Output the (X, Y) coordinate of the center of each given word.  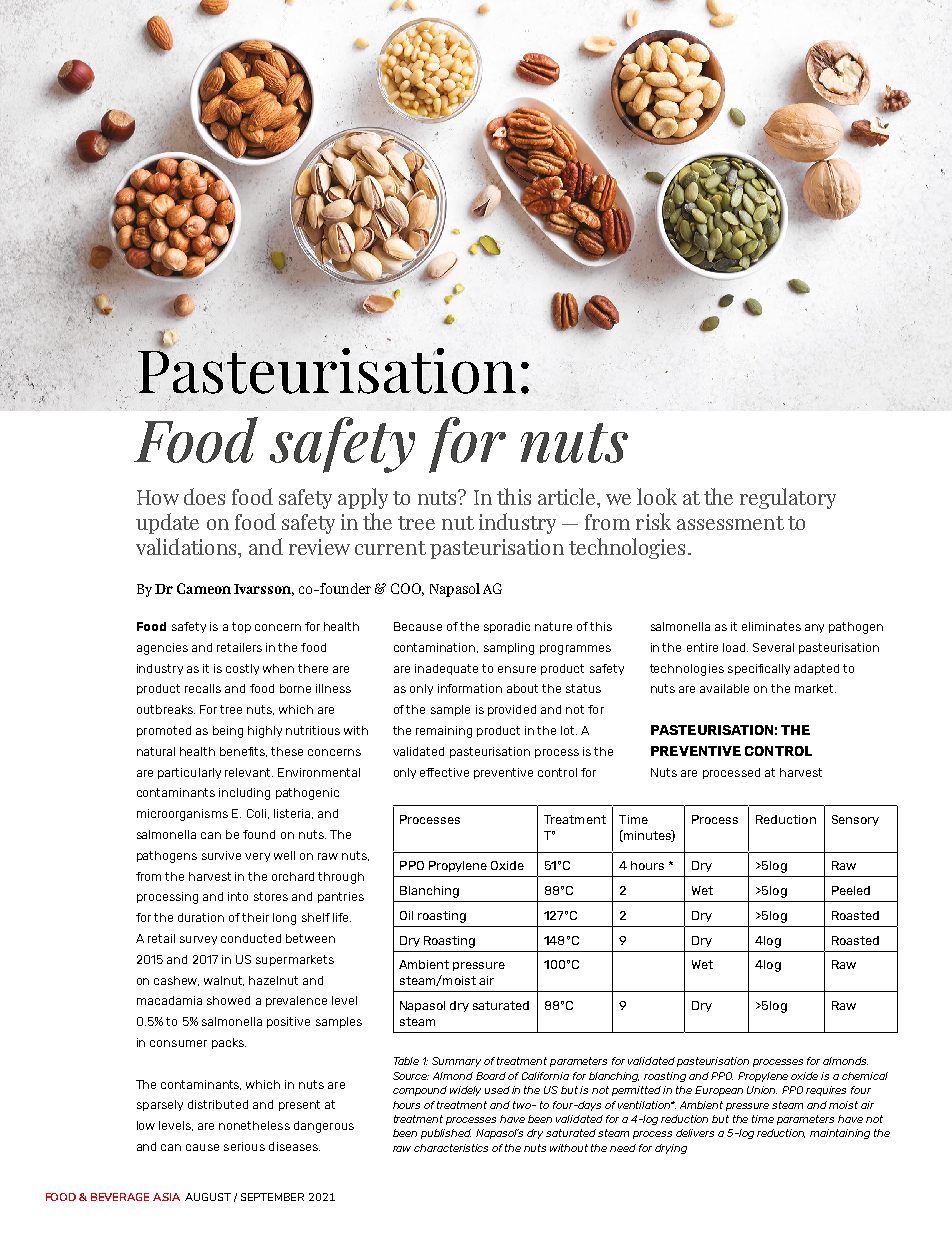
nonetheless (254, 1125)
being (228, 732)
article (568, 496)
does (204, 496)
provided (512, 710)
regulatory (788, 498)
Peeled (851, 890)
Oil (406, 915)
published (446, 1134)
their (255, 917)
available (724, 688)
